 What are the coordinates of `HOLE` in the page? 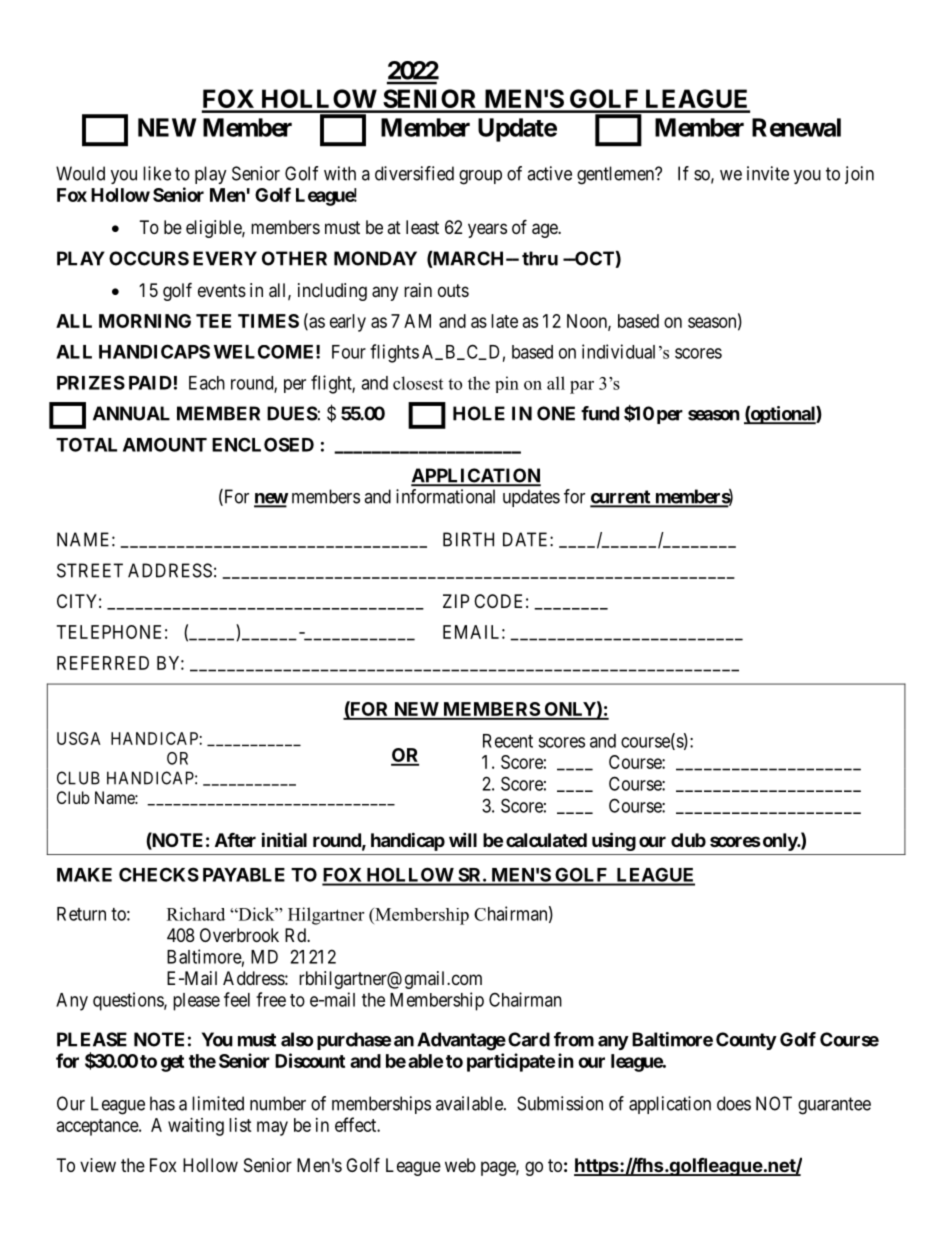 It's located at (479, 413).
